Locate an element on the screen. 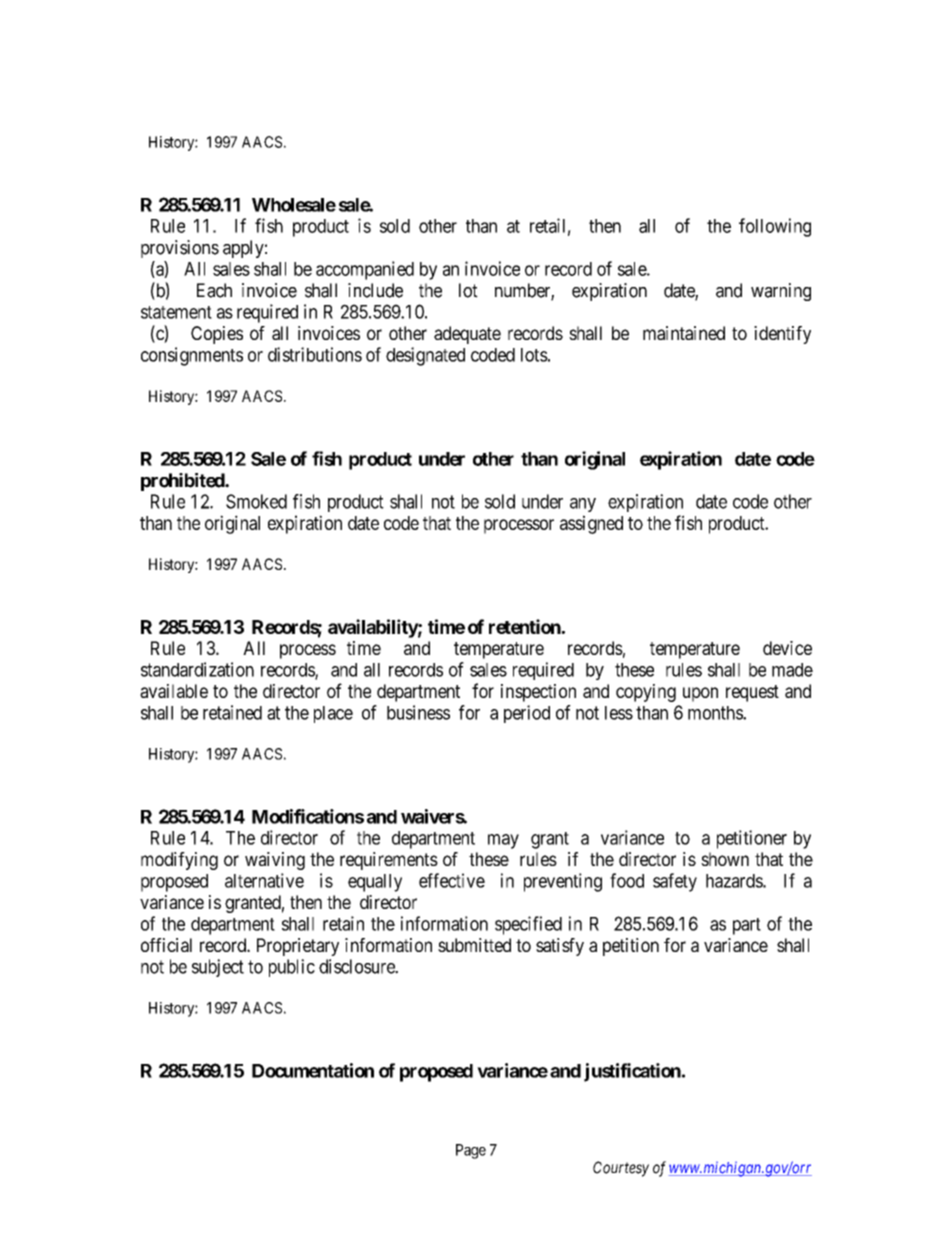  upon is located at coordinates (700, 694).
